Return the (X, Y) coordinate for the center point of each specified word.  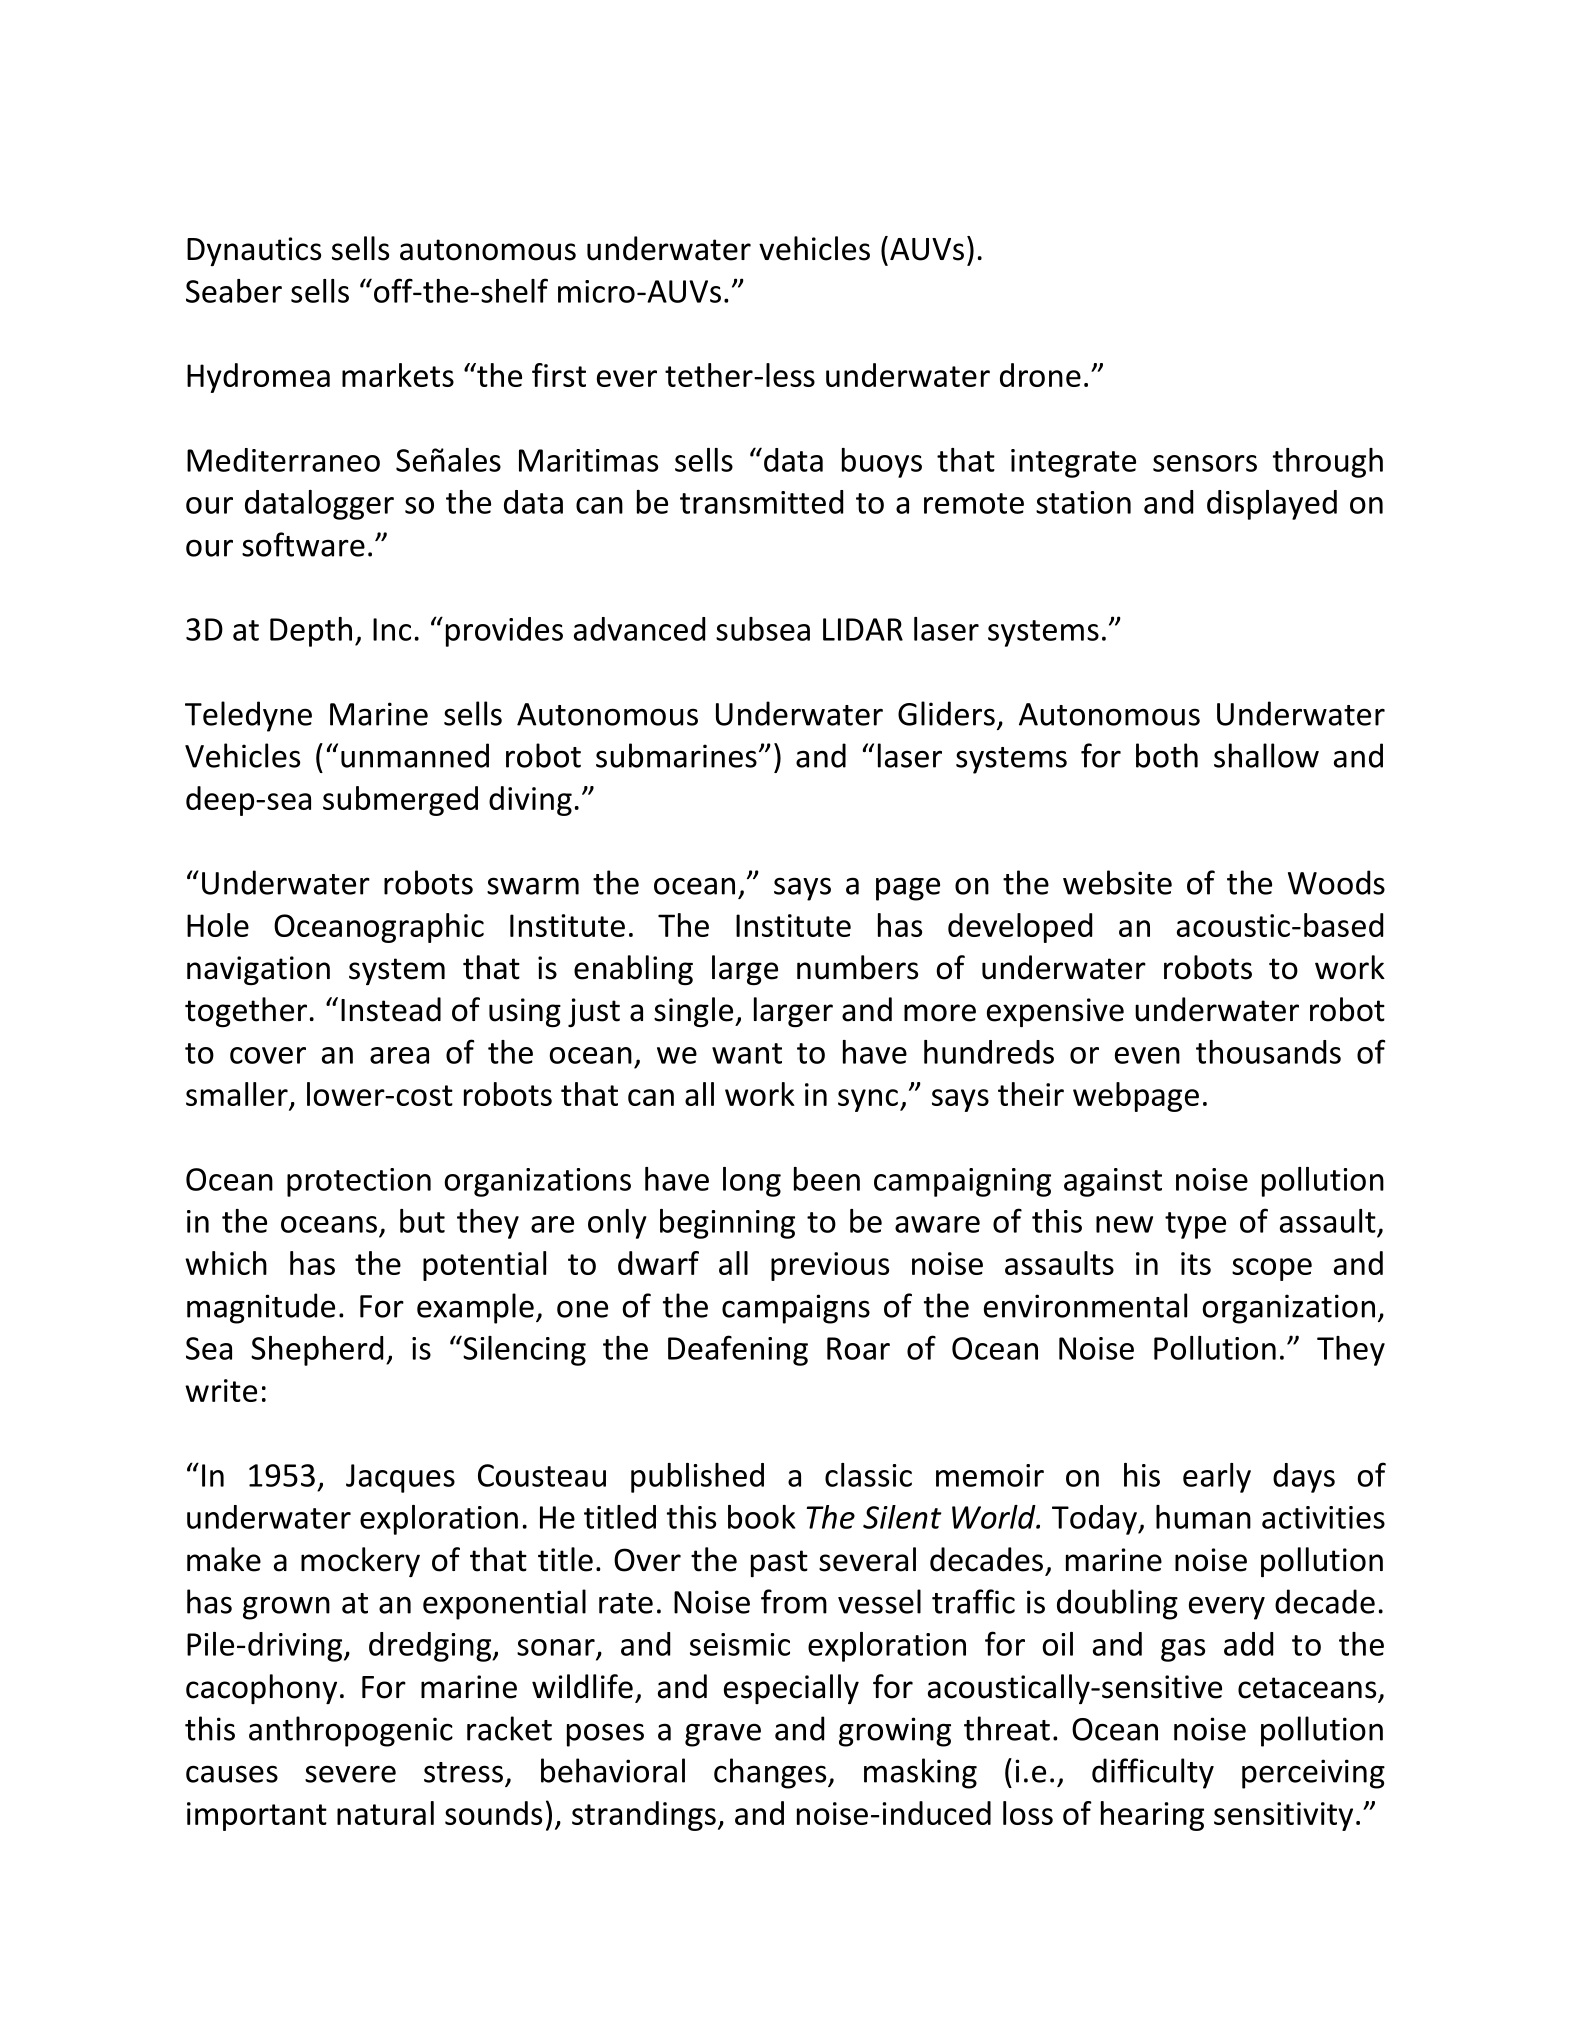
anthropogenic (351, 1731)
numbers (857, 967)
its (1196, 1263)
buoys (882, 463)
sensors (1205, 463)
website (1117, 882)
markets (398, 375)
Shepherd (317, 1351)
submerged (400, 801)
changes (771, 1773)
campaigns (796, 1309)
